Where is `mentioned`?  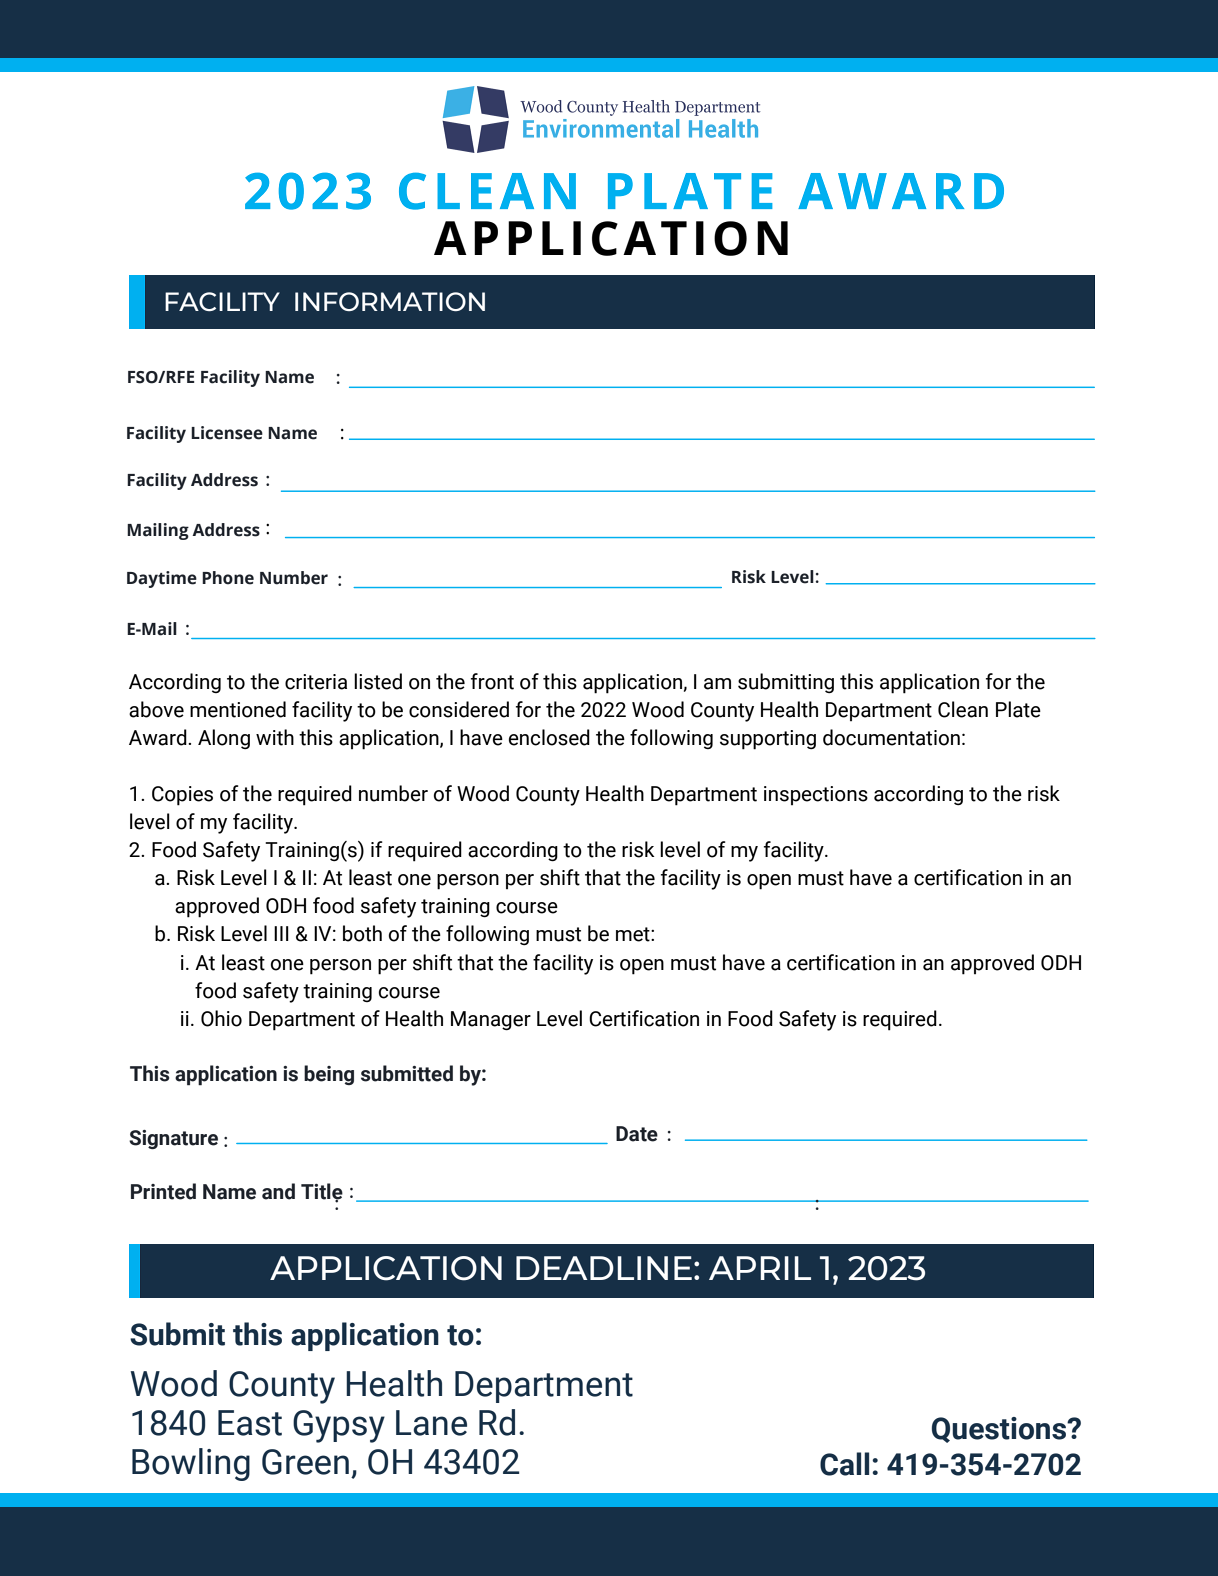
mentioned is located at coordinates (238, 709).
